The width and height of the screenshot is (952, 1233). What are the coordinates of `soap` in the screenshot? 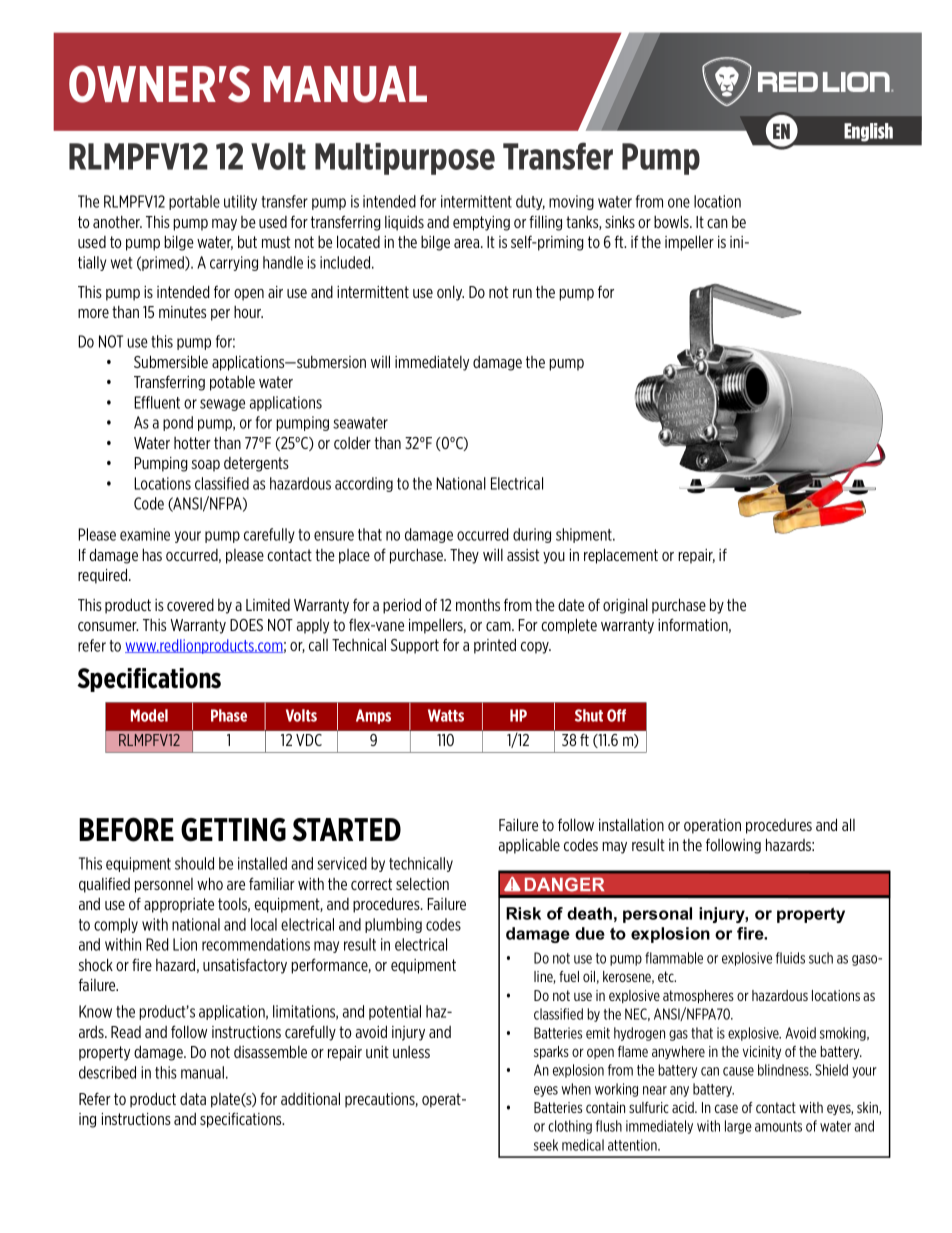 It's located at (206, 466).
